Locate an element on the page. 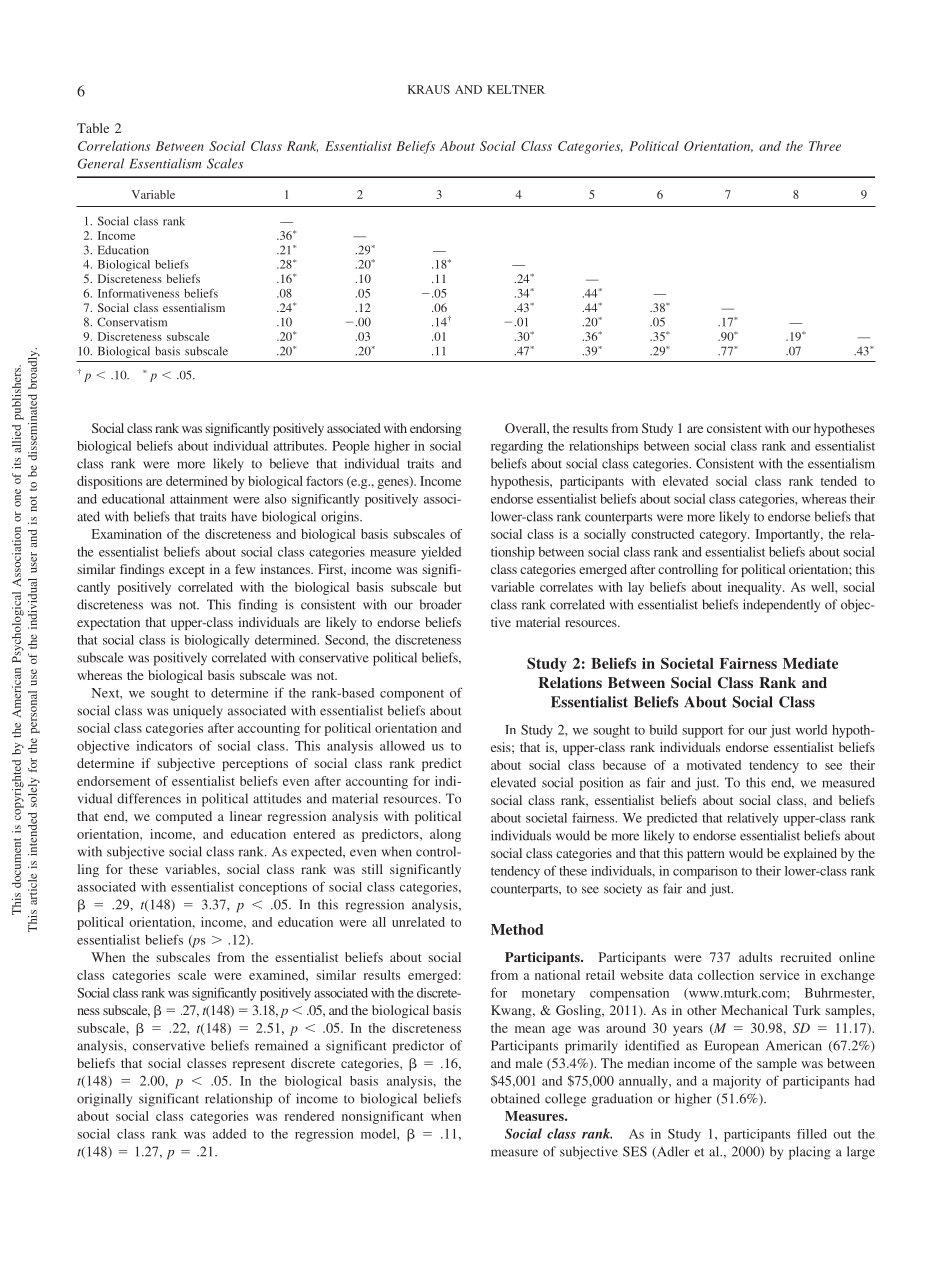 The image size is (952, 1270). Table is located at coordinates (93, 128).
